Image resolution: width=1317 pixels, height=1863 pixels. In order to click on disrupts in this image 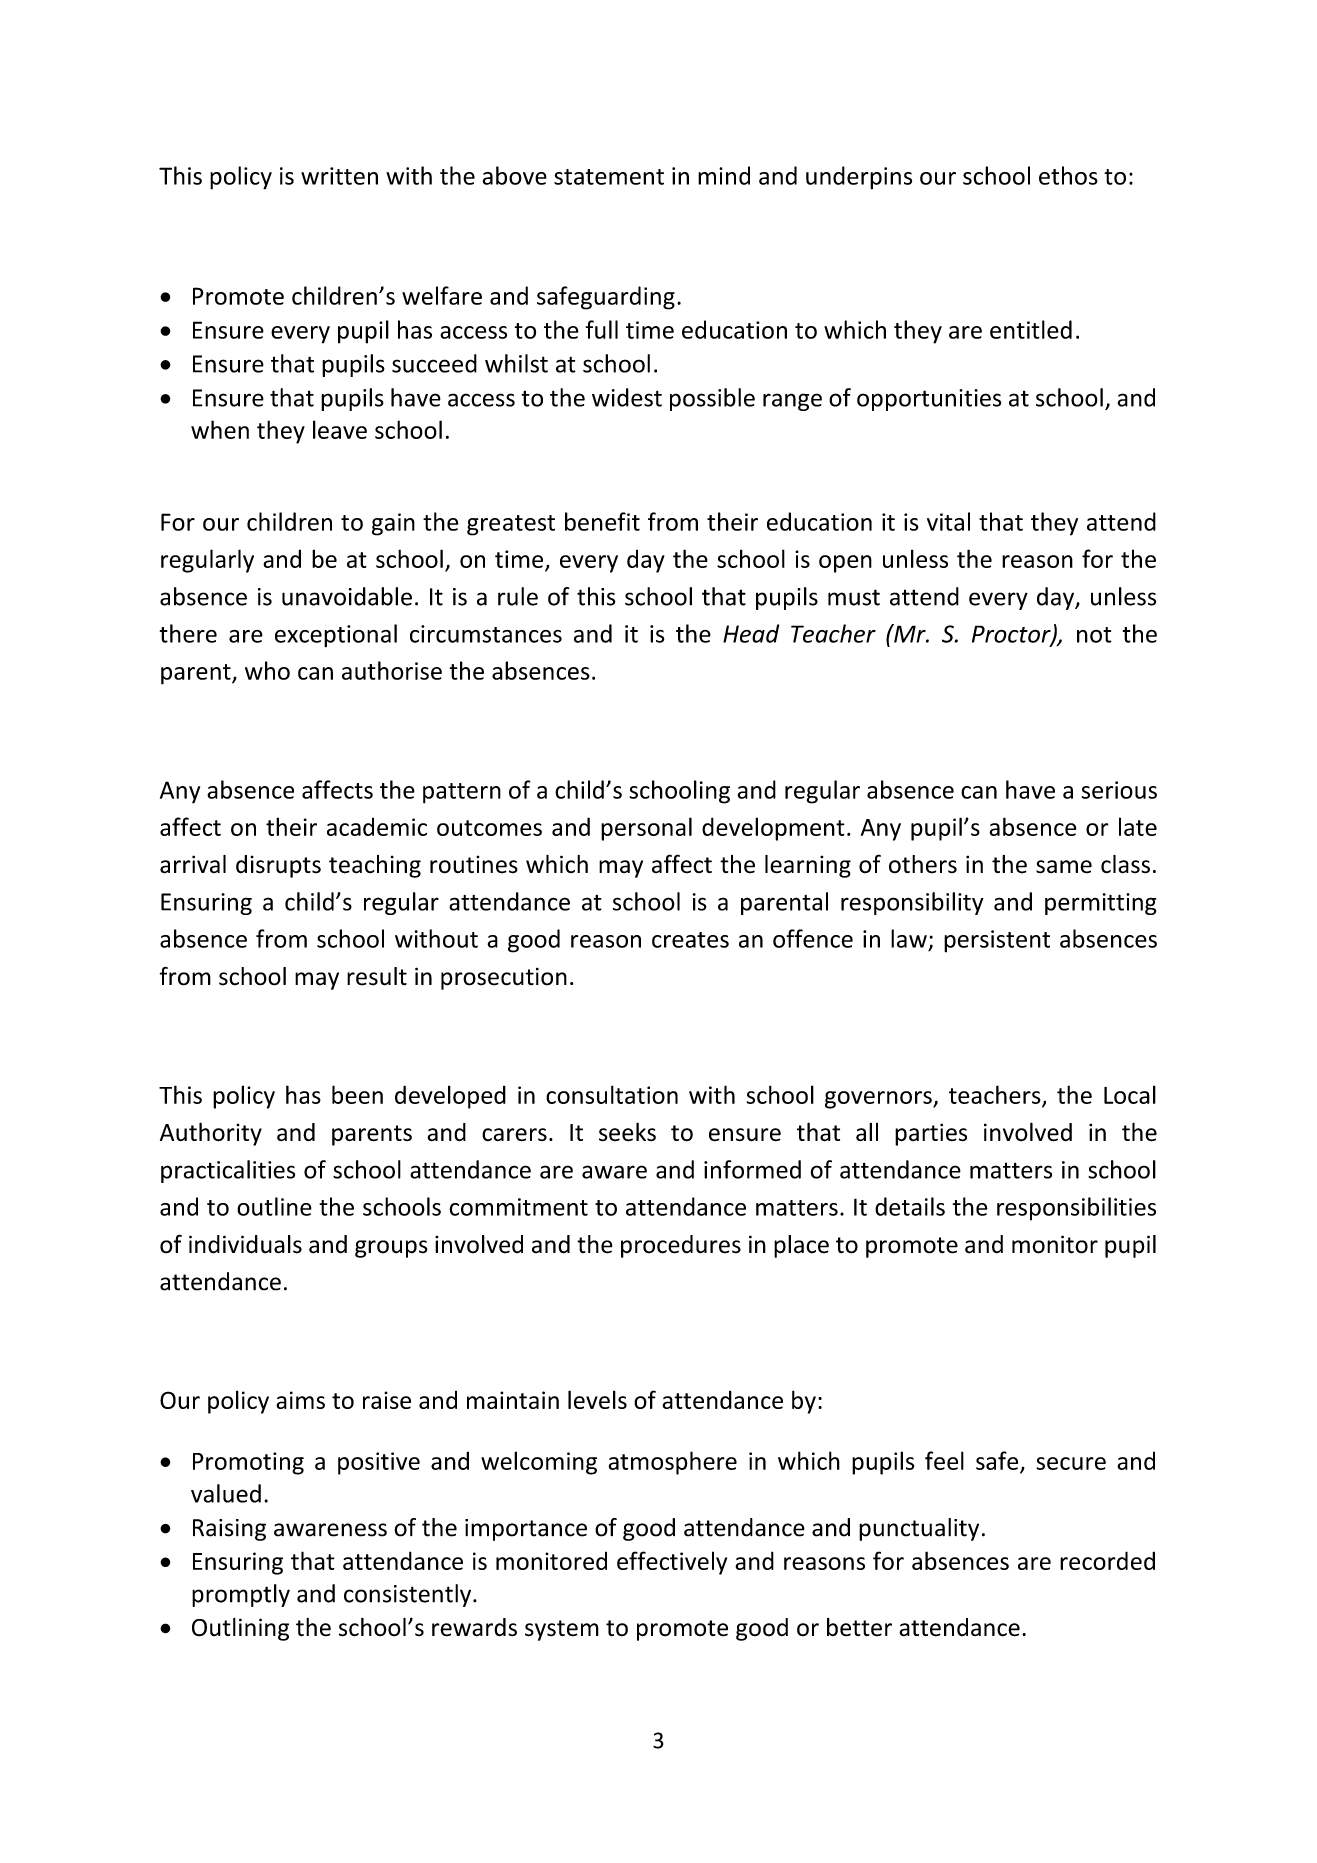, I will do `click(278, 866)`.
